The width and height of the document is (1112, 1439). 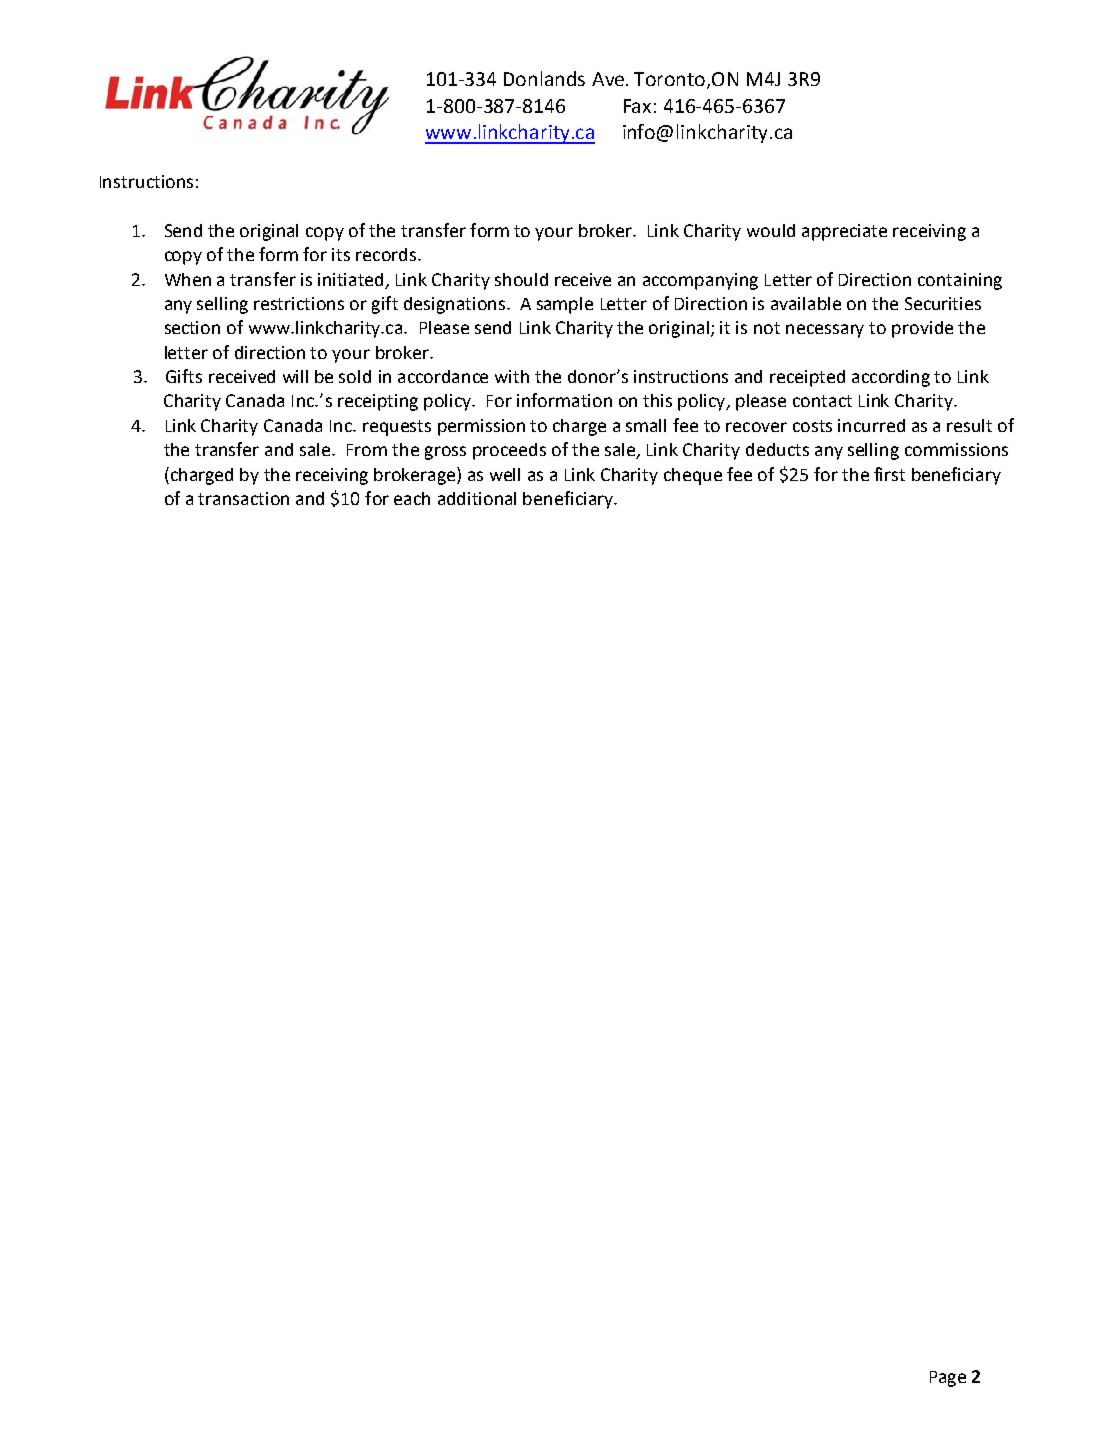 What do you see at coordinates (477, 498) in the document?
I see `additional` at bounding box center [477, 498].
